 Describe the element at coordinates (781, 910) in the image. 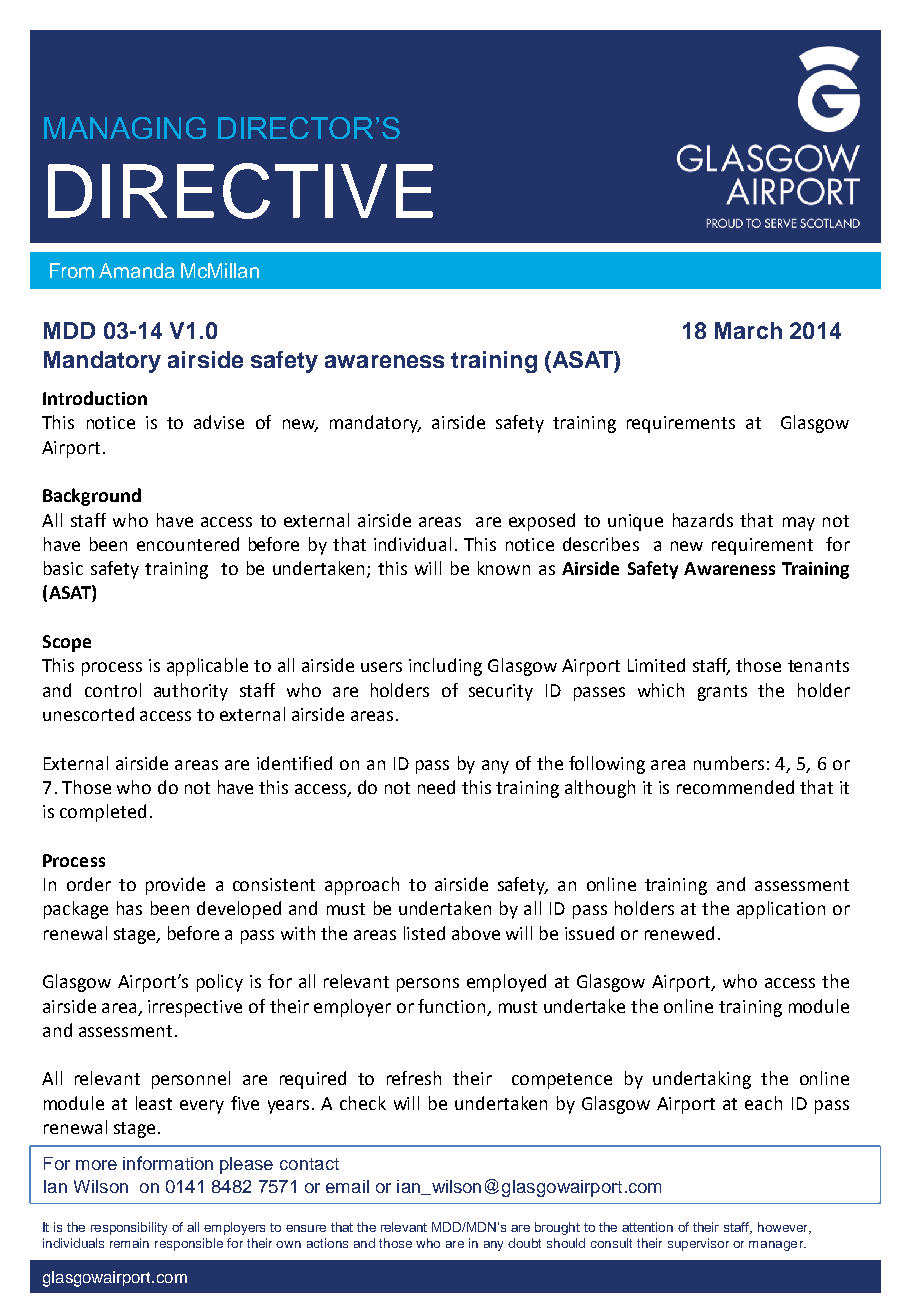

I see `application` at that location.
